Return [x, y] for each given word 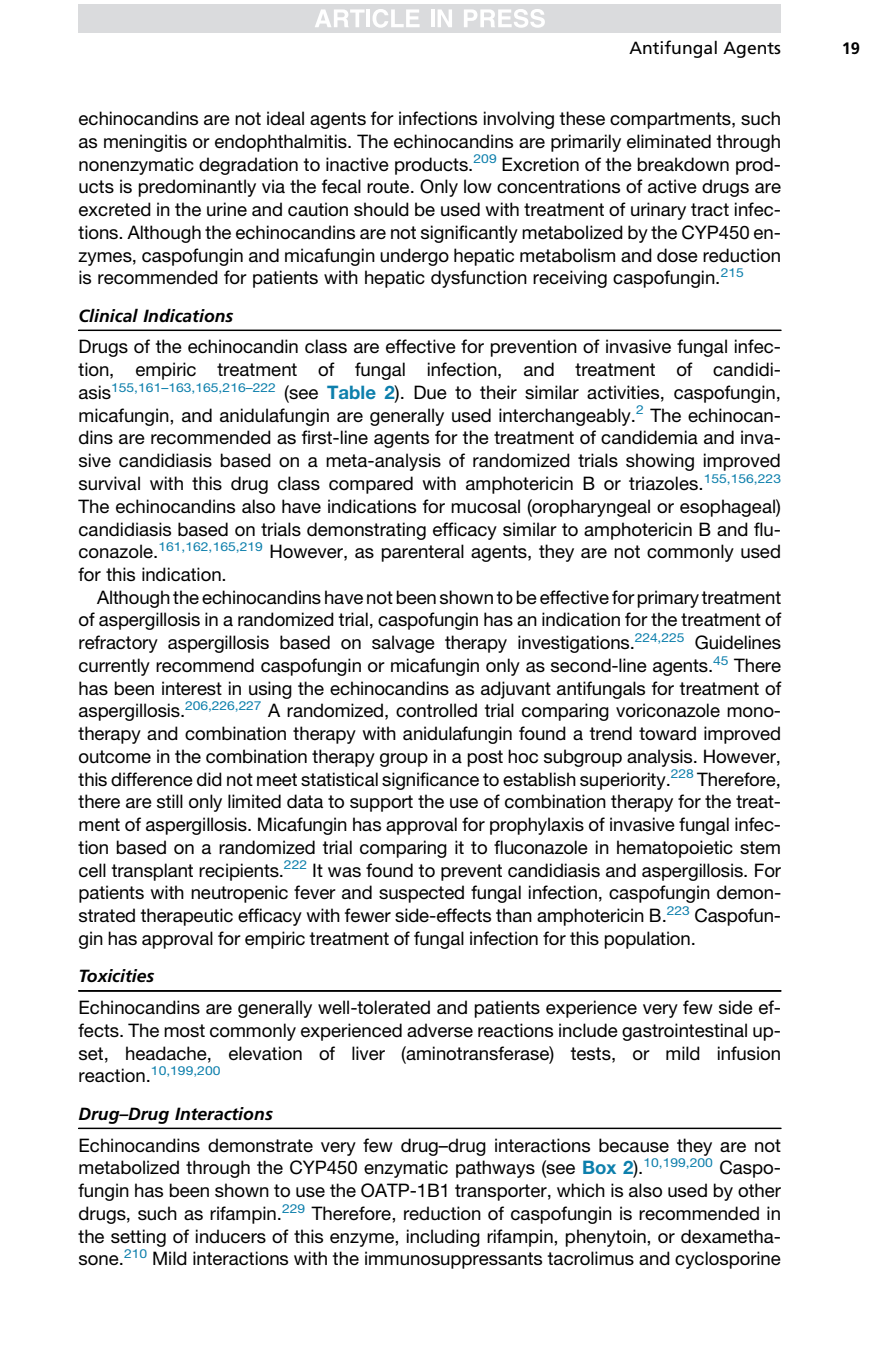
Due [430, 392]
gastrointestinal [684, 1032]
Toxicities [117, 975]
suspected [421, 894]
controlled [436, 710]
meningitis [145, 143]
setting [138, 1238]
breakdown [683, 164]
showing [660, 462]
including [443, 1238]
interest [192, 688]
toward [667, 733]
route [389, 187]
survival [109, 483]
